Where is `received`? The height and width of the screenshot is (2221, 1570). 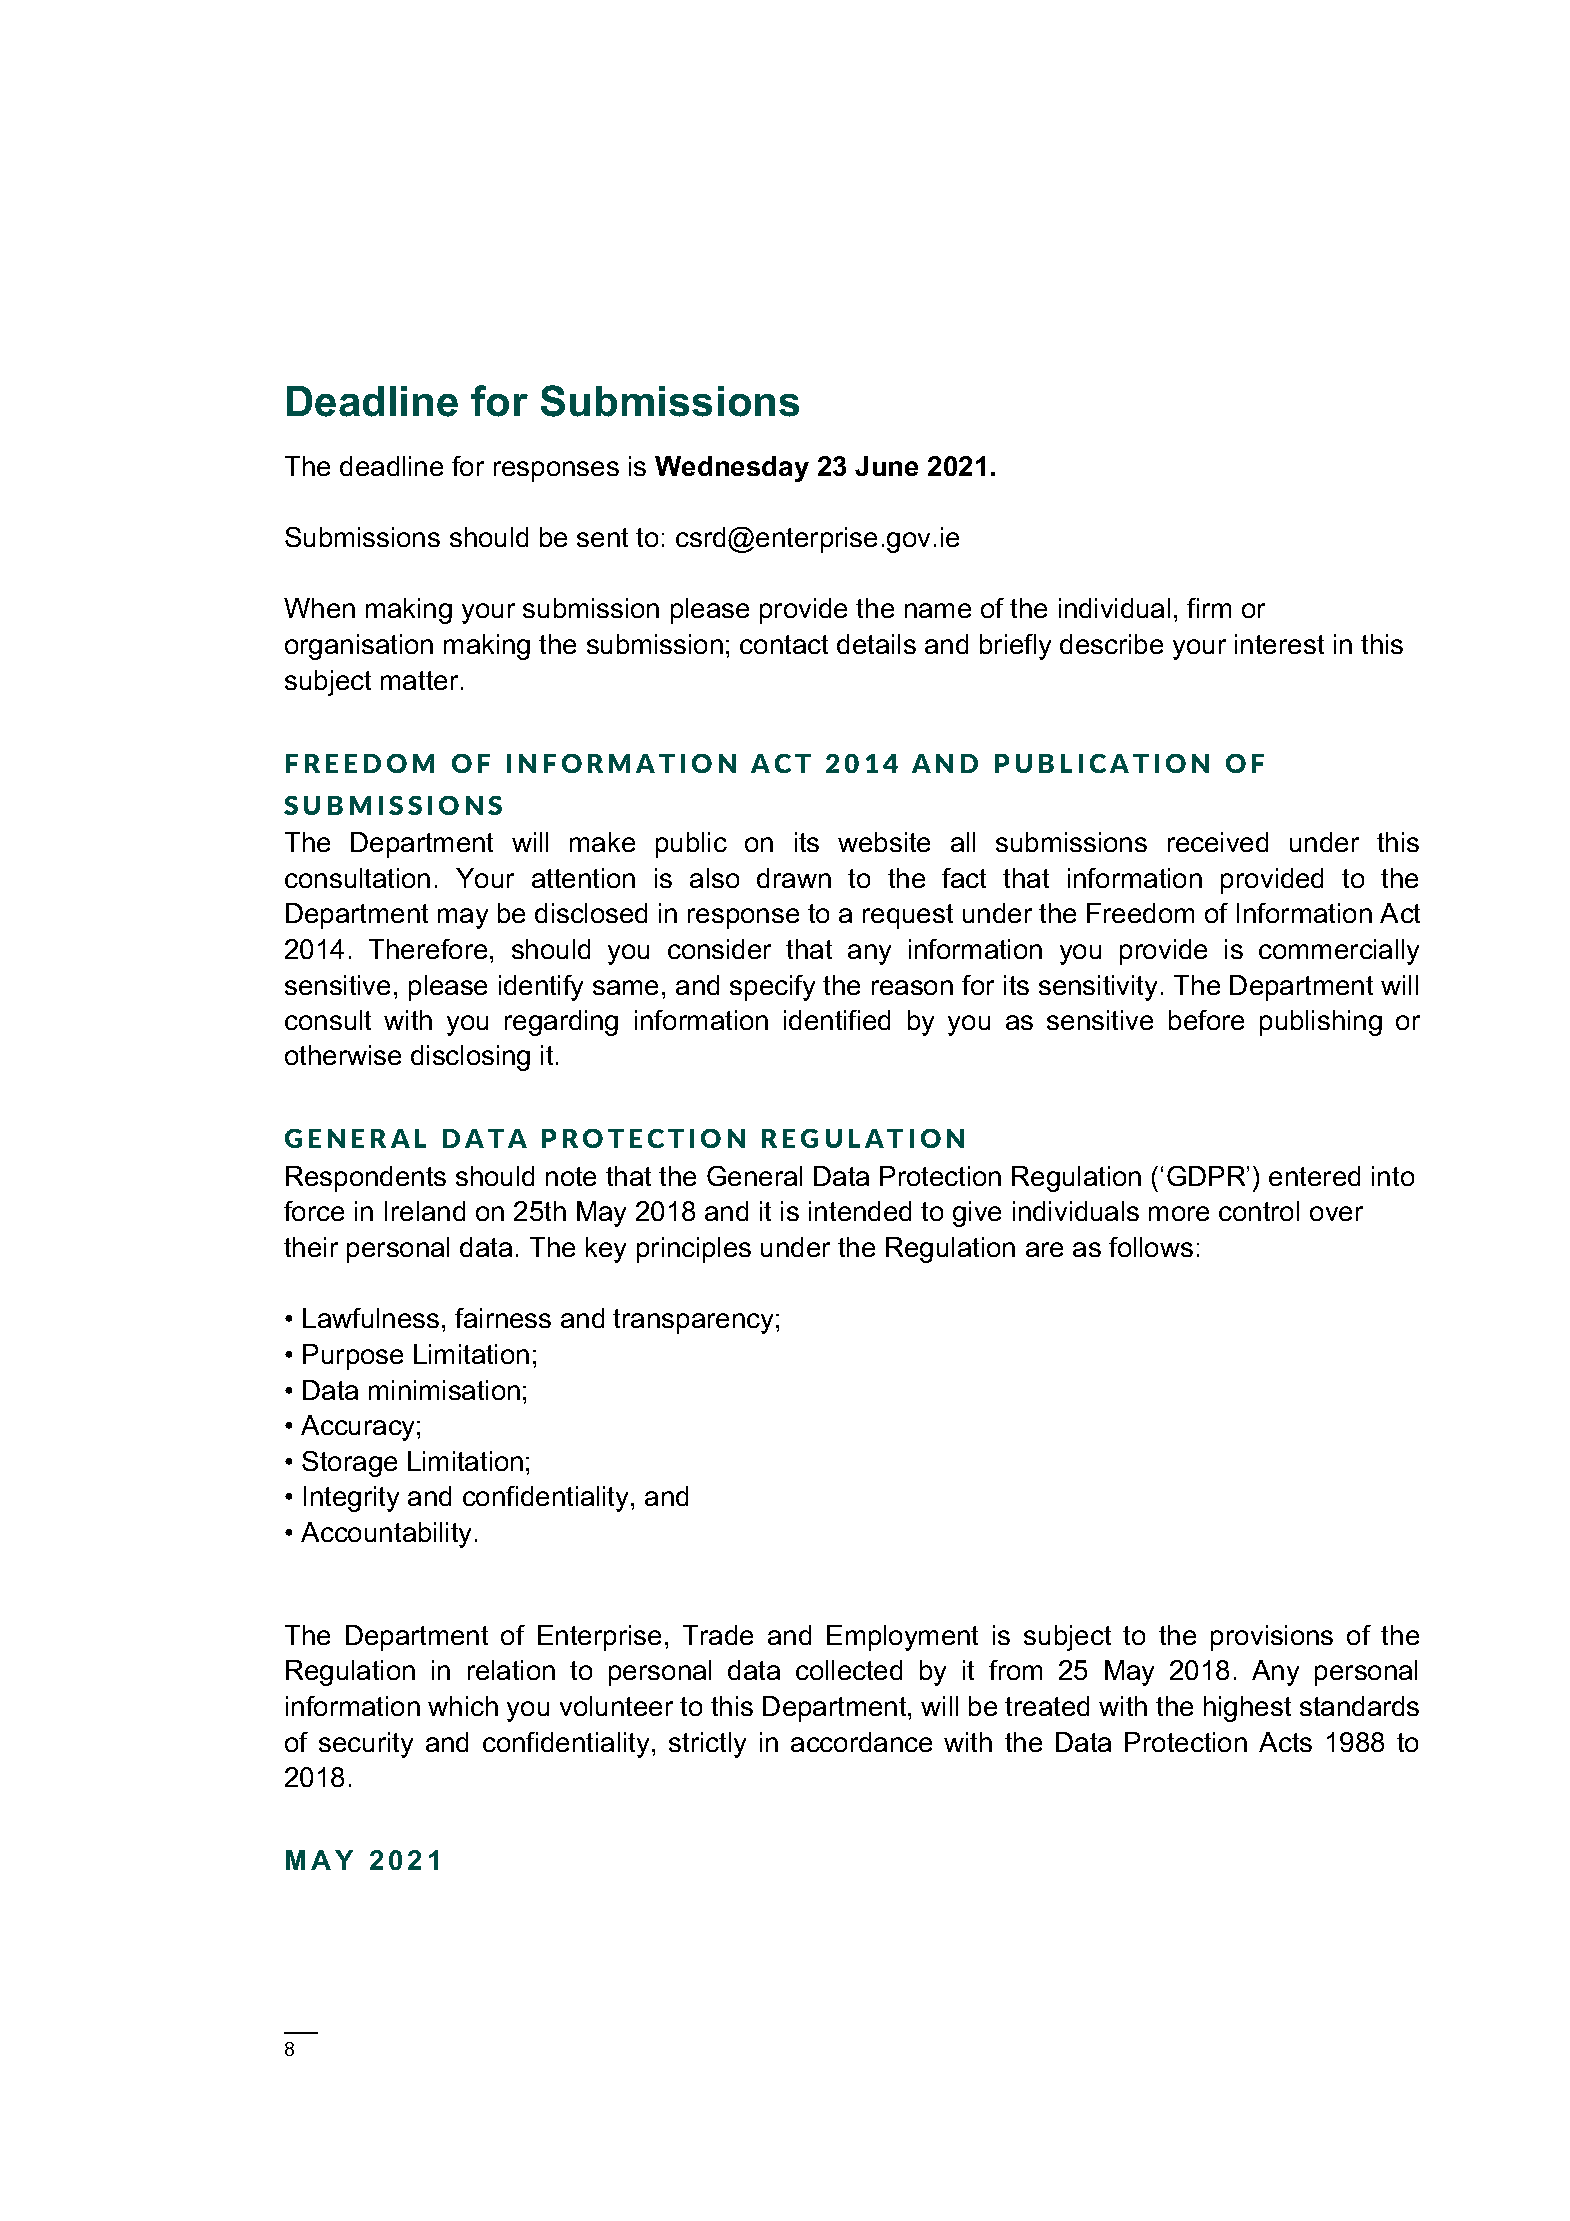
received is located at coordinates (1218, 842).
